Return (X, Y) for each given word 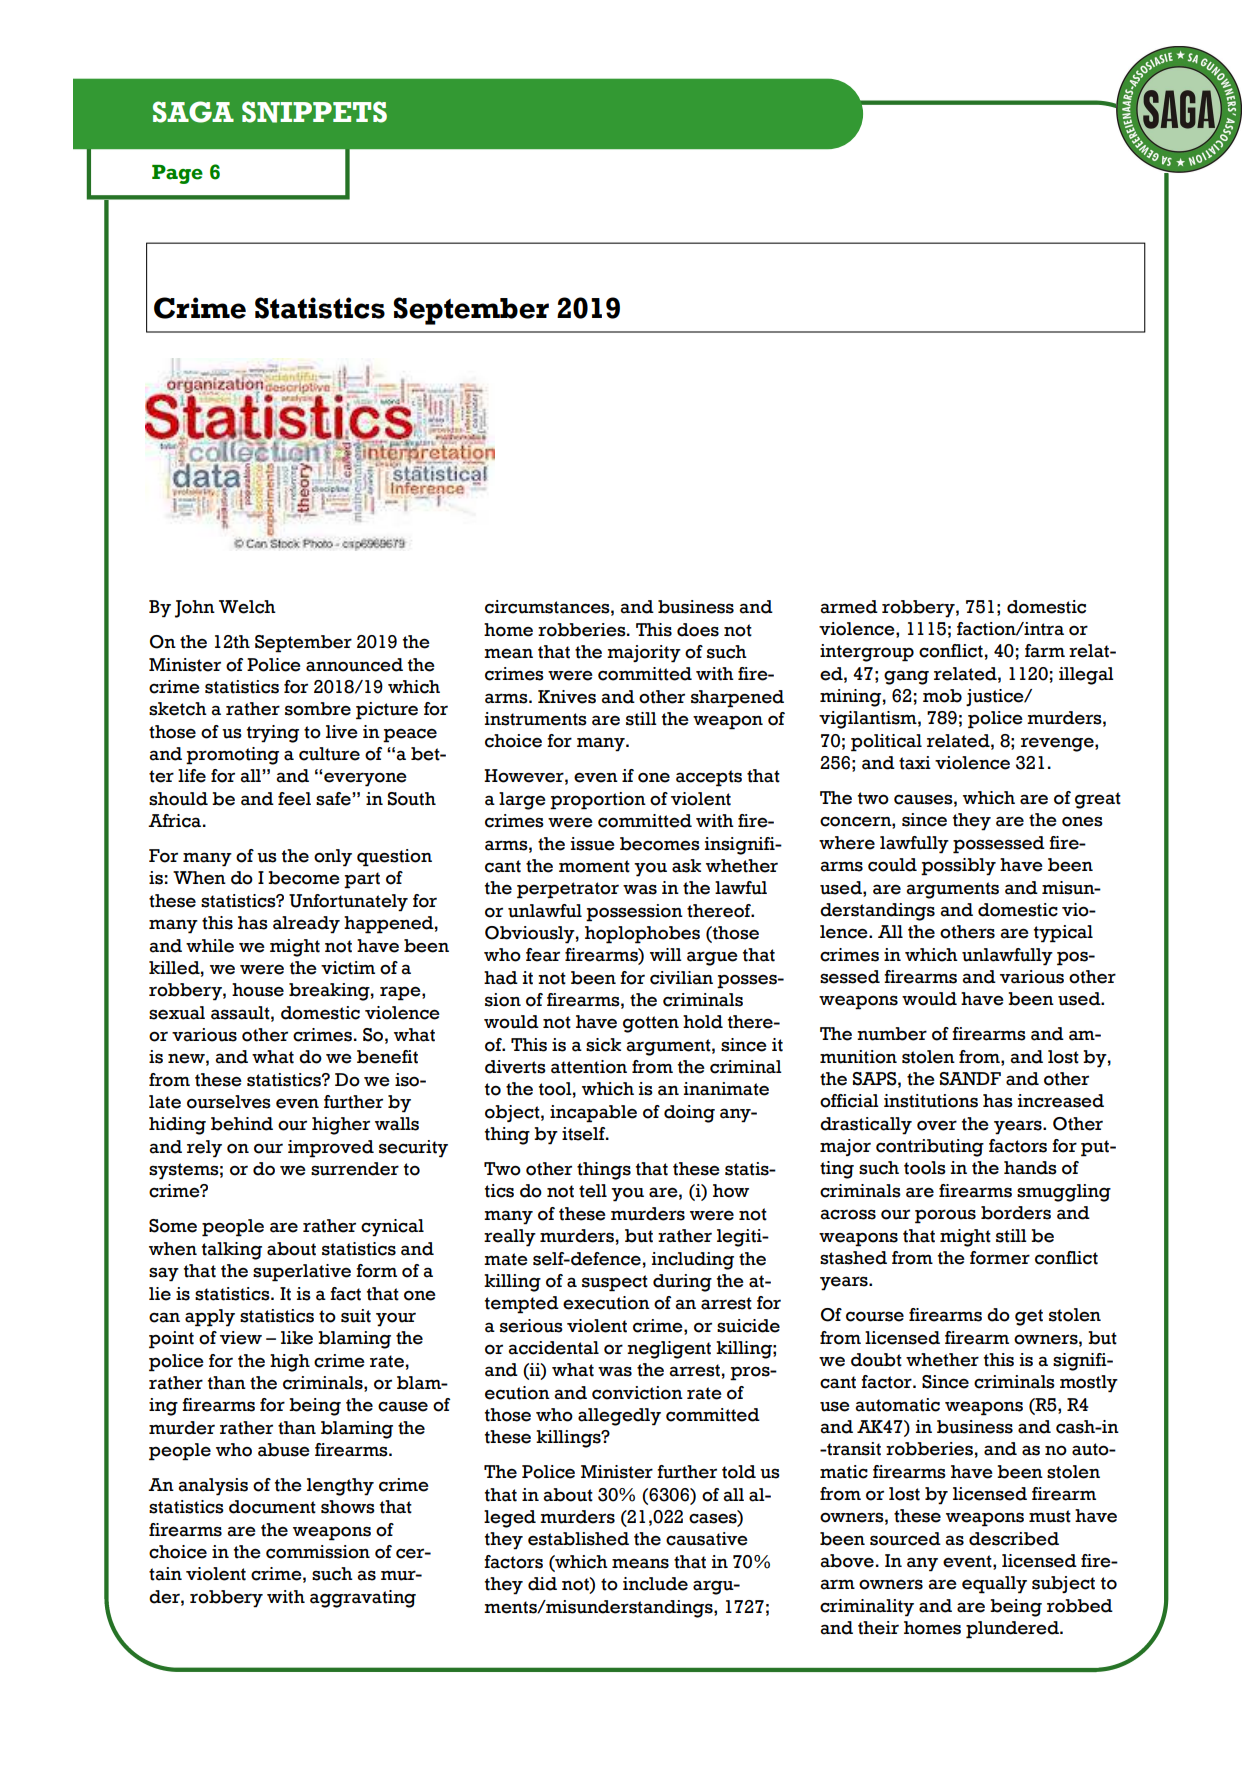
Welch (247, 607)
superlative (302, 1273)
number (892, 1034)
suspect (615, 1283)
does (698, 630)
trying (273, 734)
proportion (598, 801)
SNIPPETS (314, 112)
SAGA (193, 112)
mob (942, 696)
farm (1045, 651)
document (272, 1507)
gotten (651, 1024)
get (1029, 1317)
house (258, 990)
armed (849, 607)
